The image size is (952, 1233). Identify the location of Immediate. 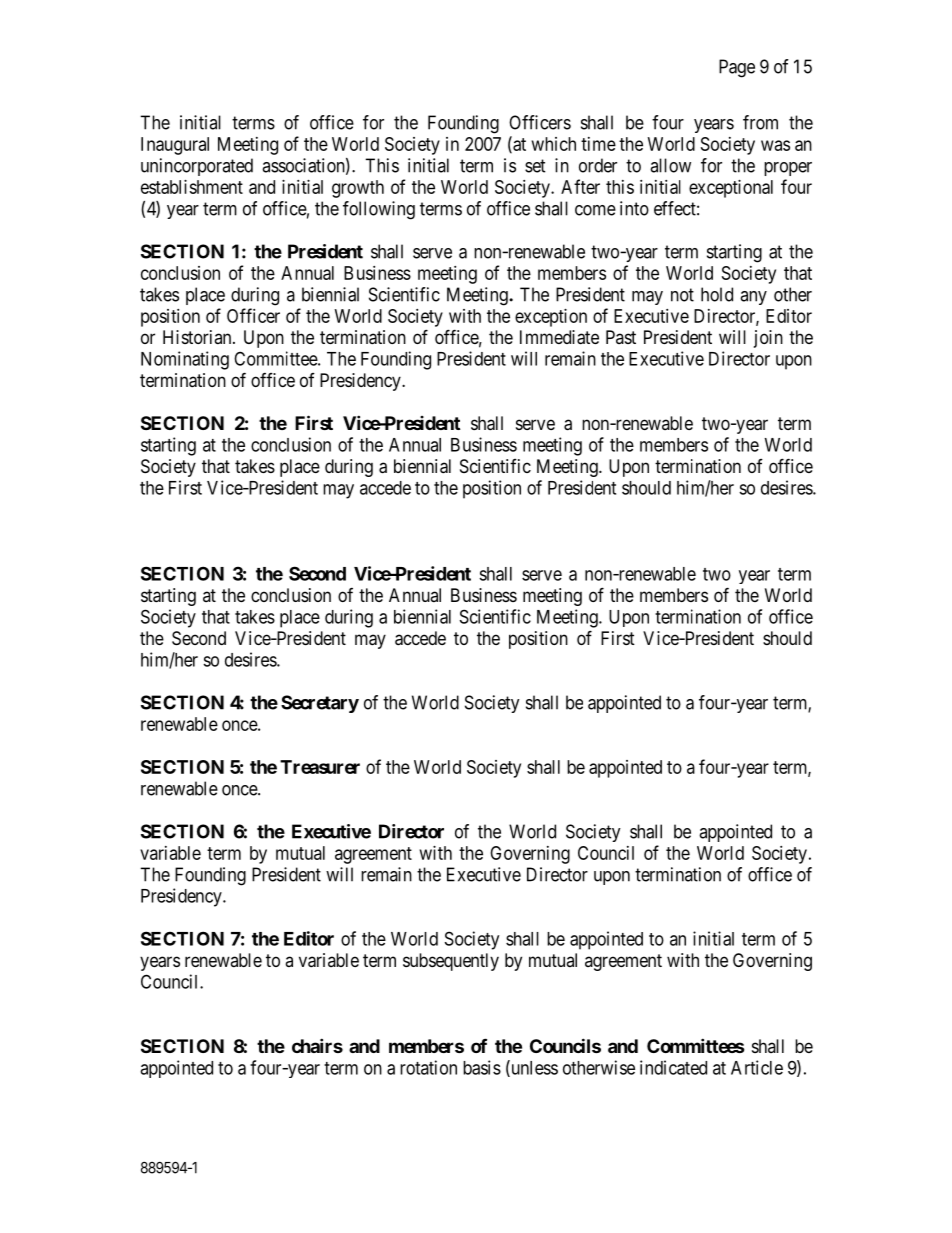
(559, 337).
